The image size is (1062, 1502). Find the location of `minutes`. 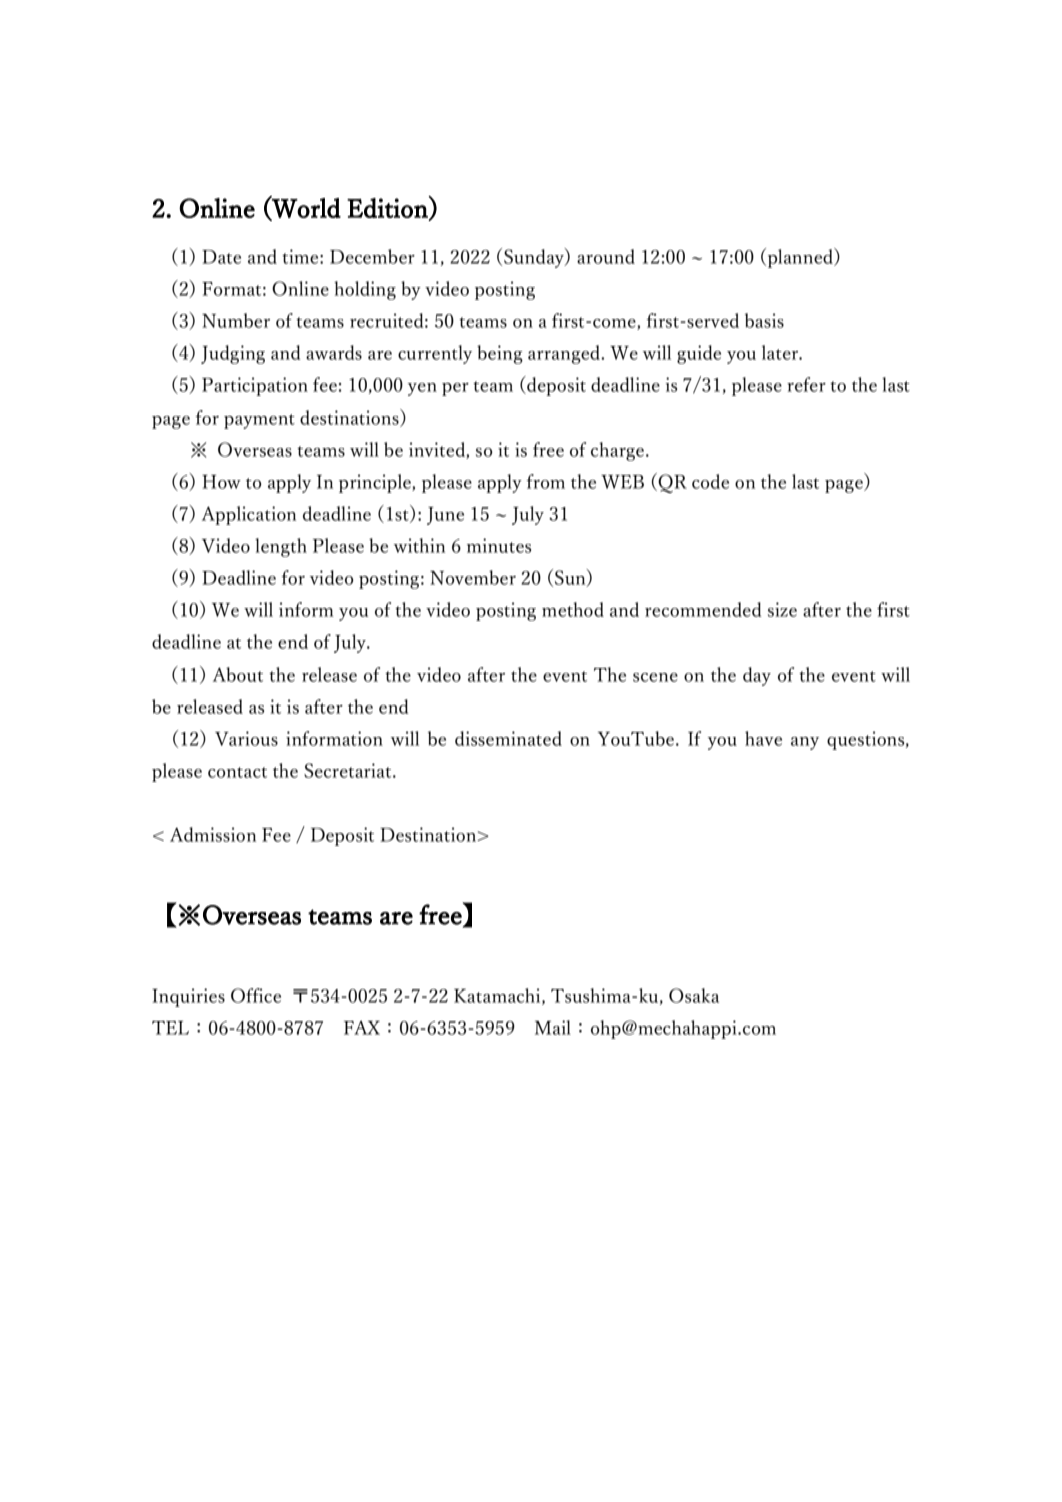

minutes is located at coordinates (499, 545).
